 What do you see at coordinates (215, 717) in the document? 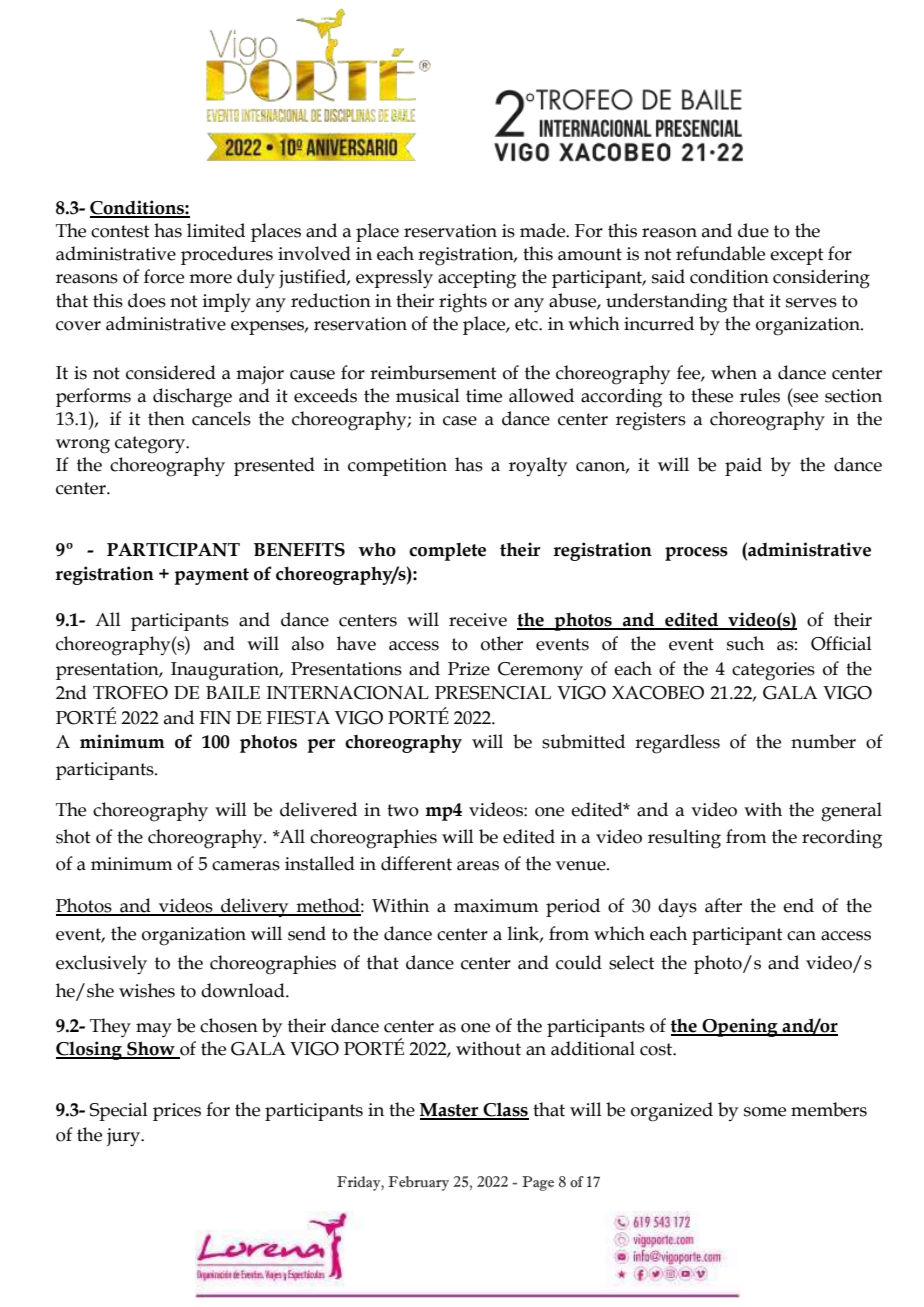
I see `FIN` at bounding box center [215, 717].
